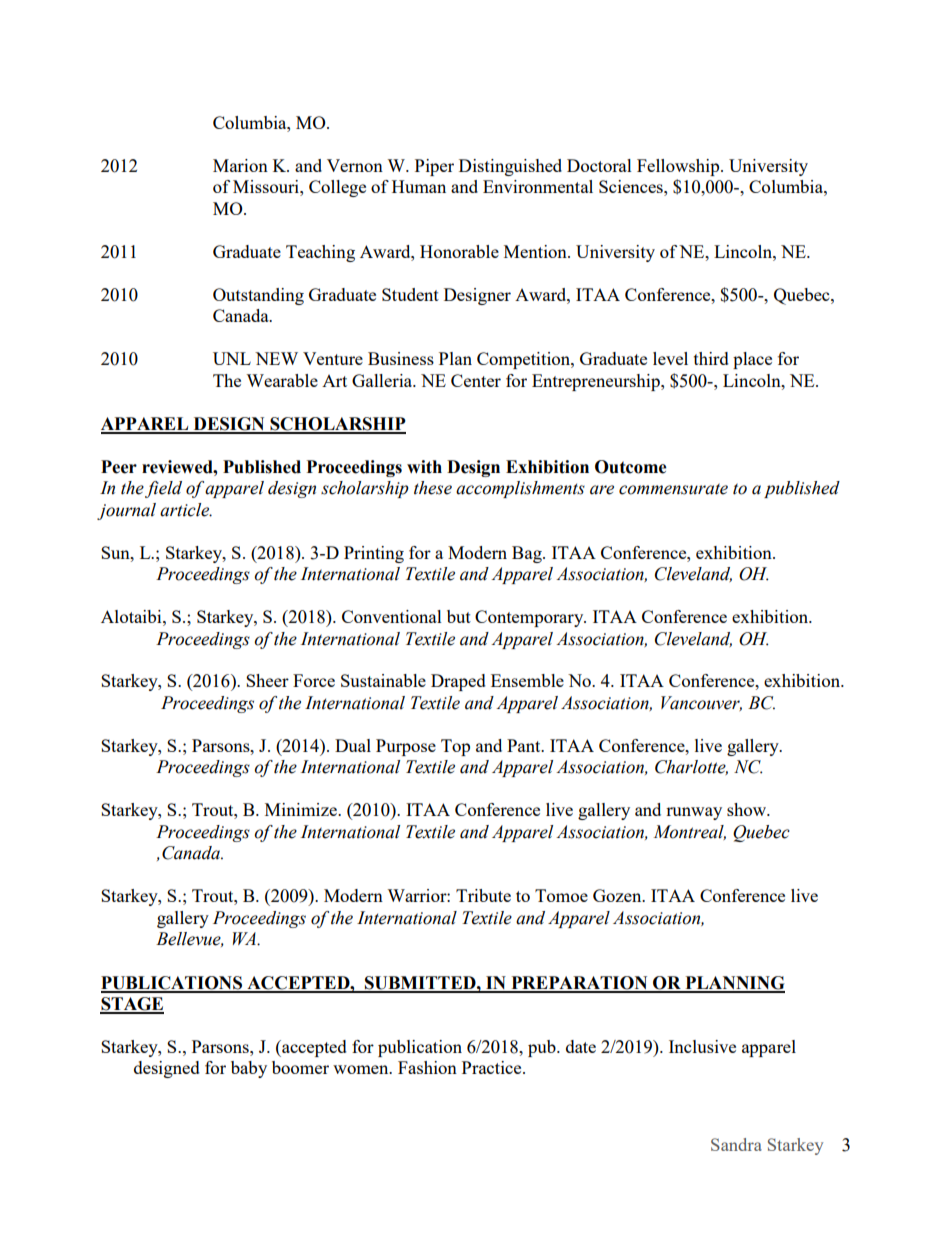 This screenshot has height=1233, width=952. What do you see at coordinates (424, 467) in the screenshot?
I see `with` at bounding box center [424, 467].
